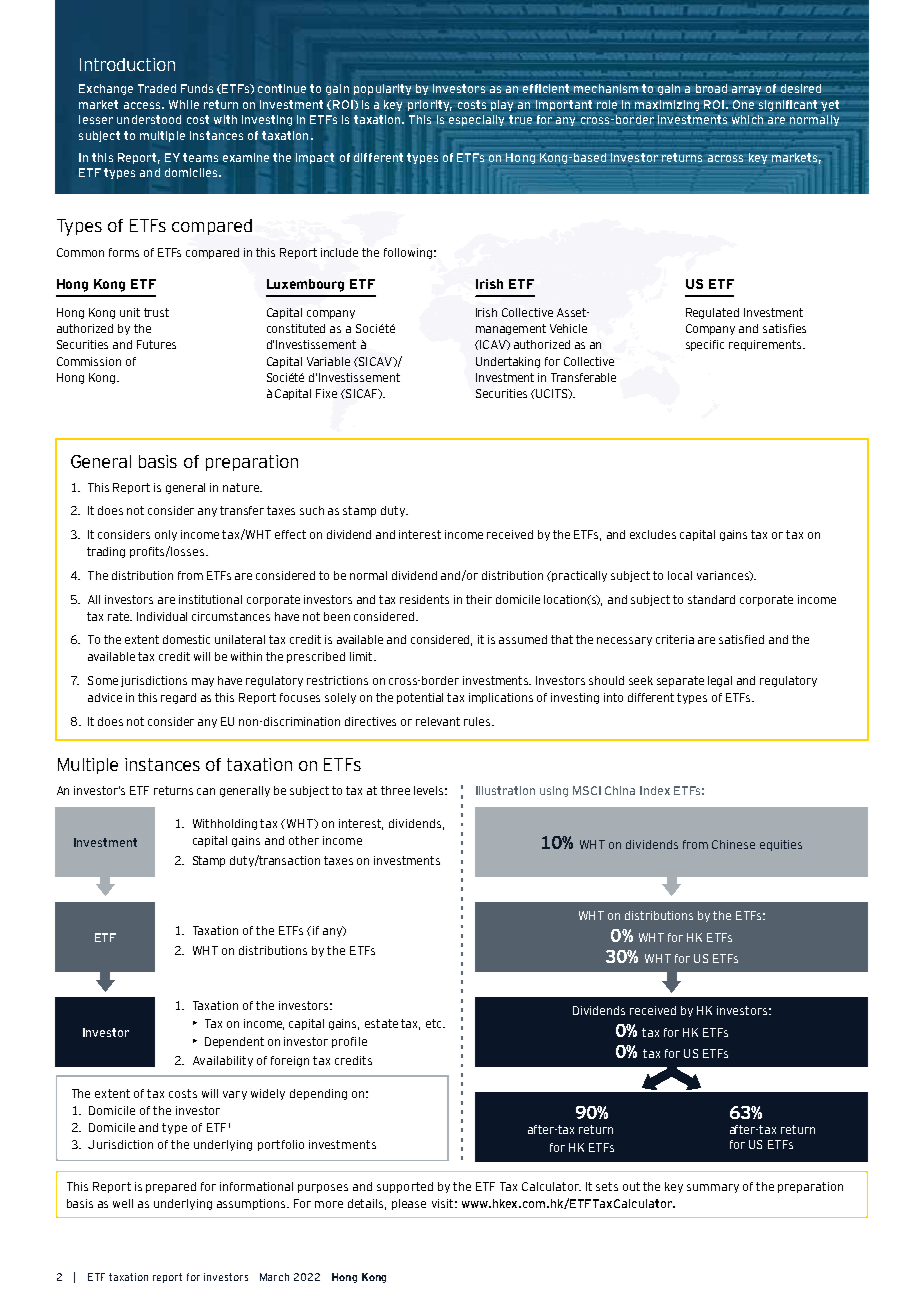 Image resolution: width=924 pixels, height=1308 pixels. What do you see at coordinates (743, 104) in the document?
I see `One` at bounding box center [743, 104].
